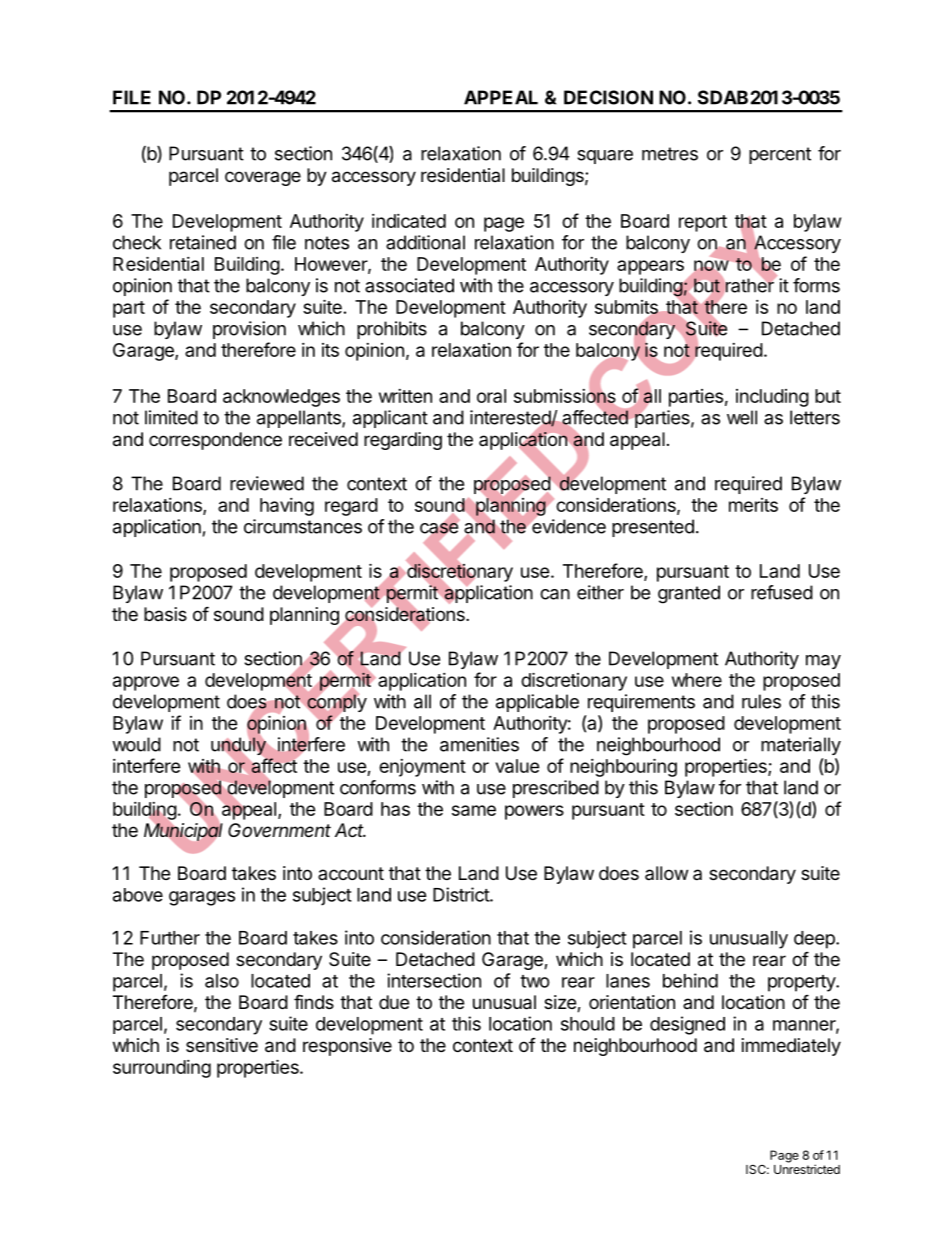  I want to click on responsive, so click(347, 1047).
